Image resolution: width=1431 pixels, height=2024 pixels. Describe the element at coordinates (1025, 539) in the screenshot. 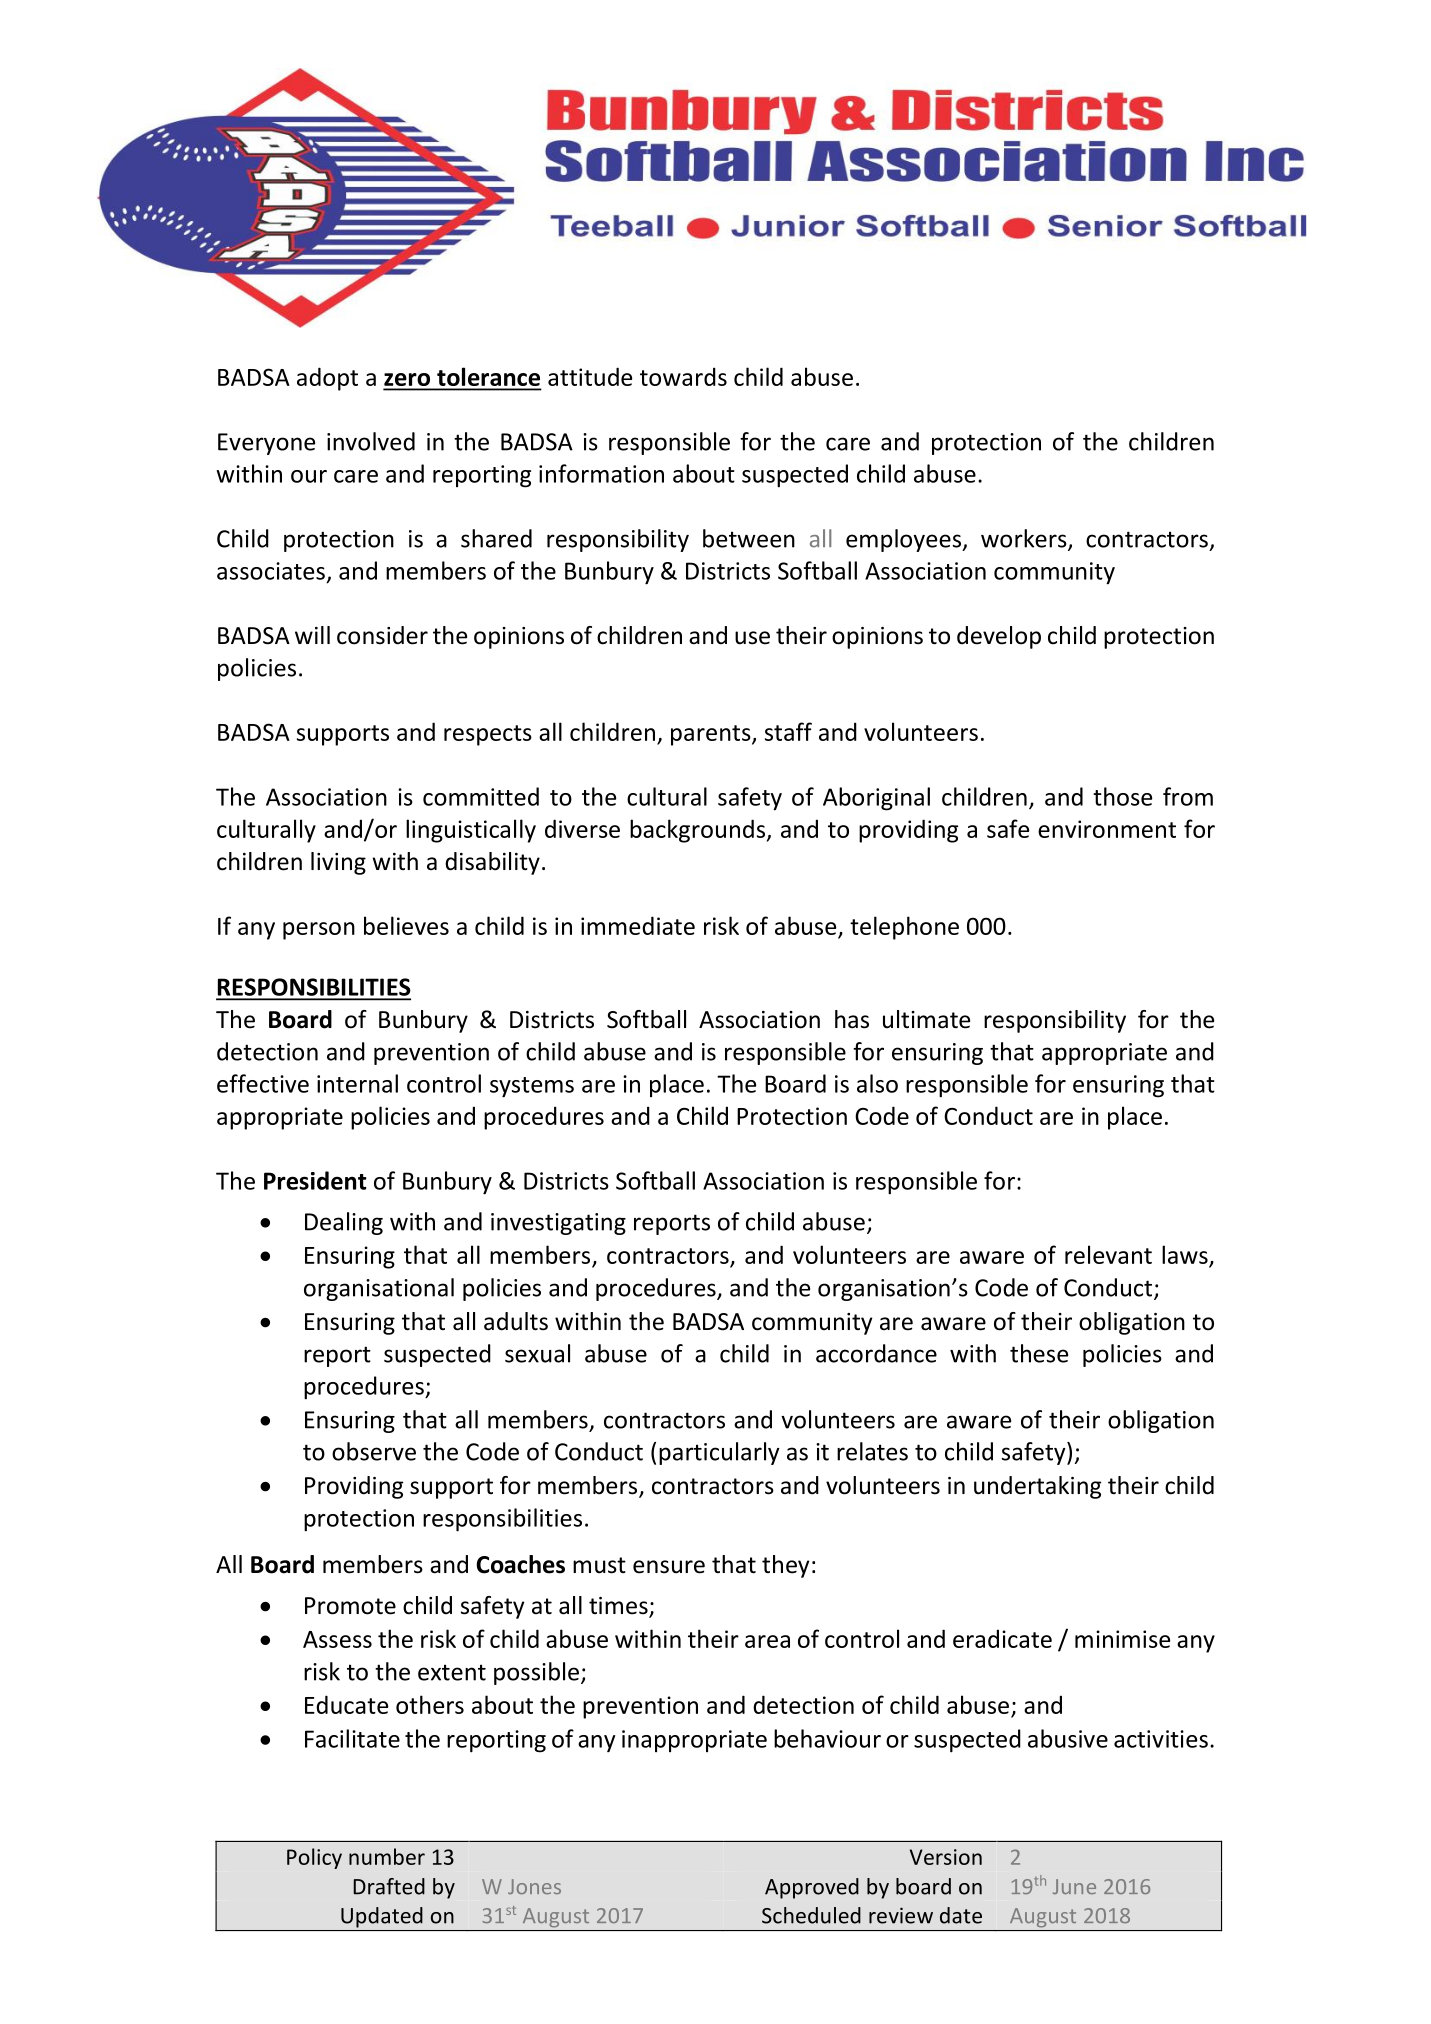

I see `workers` at that location.
